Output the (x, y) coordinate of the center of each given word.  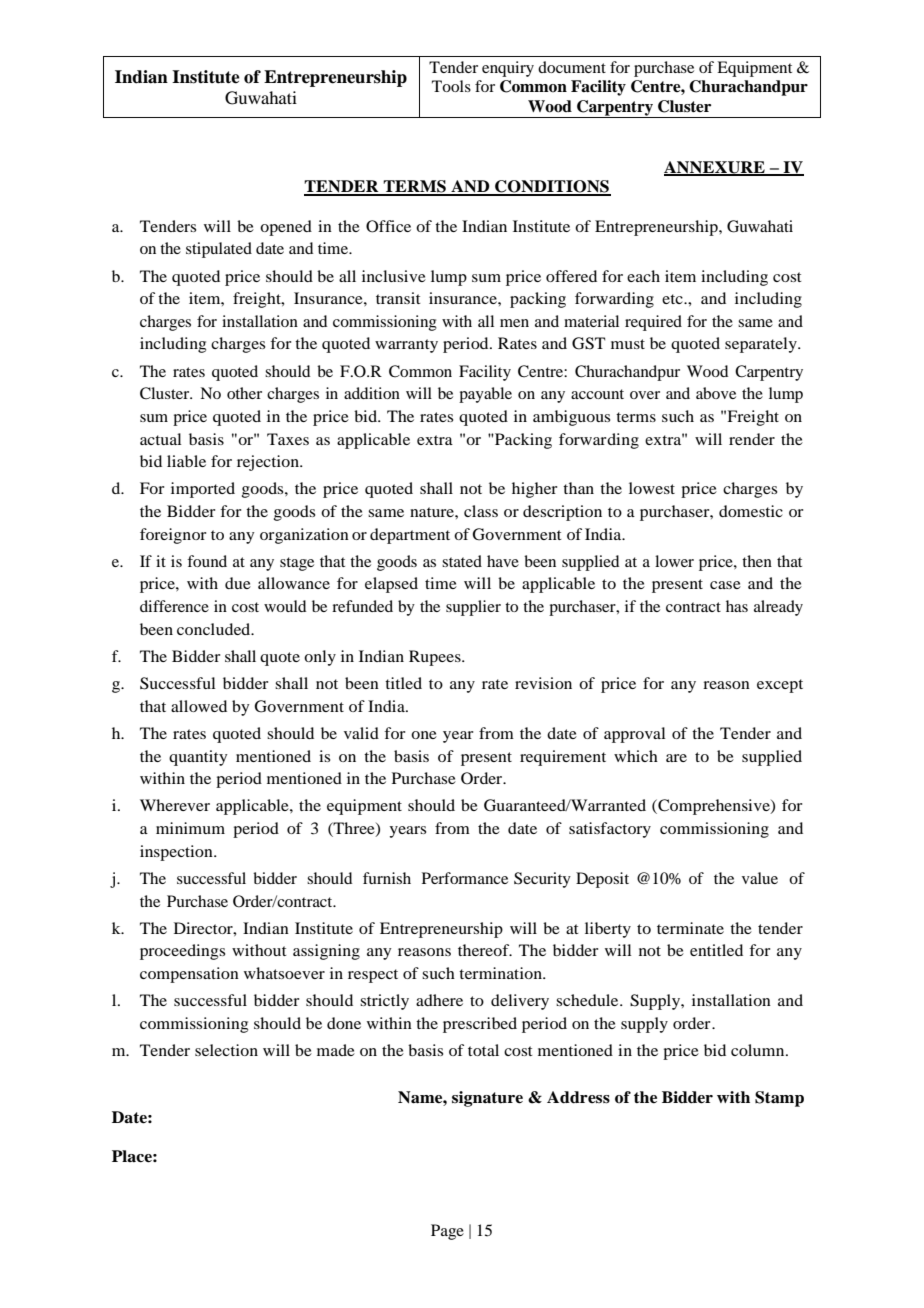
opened (286, 228)
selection (226, 1050)
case (725, 585)
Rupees (436, 658)
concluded (215, 629)
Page (447, 1232)
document (572, 67)
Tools (451, 86)
